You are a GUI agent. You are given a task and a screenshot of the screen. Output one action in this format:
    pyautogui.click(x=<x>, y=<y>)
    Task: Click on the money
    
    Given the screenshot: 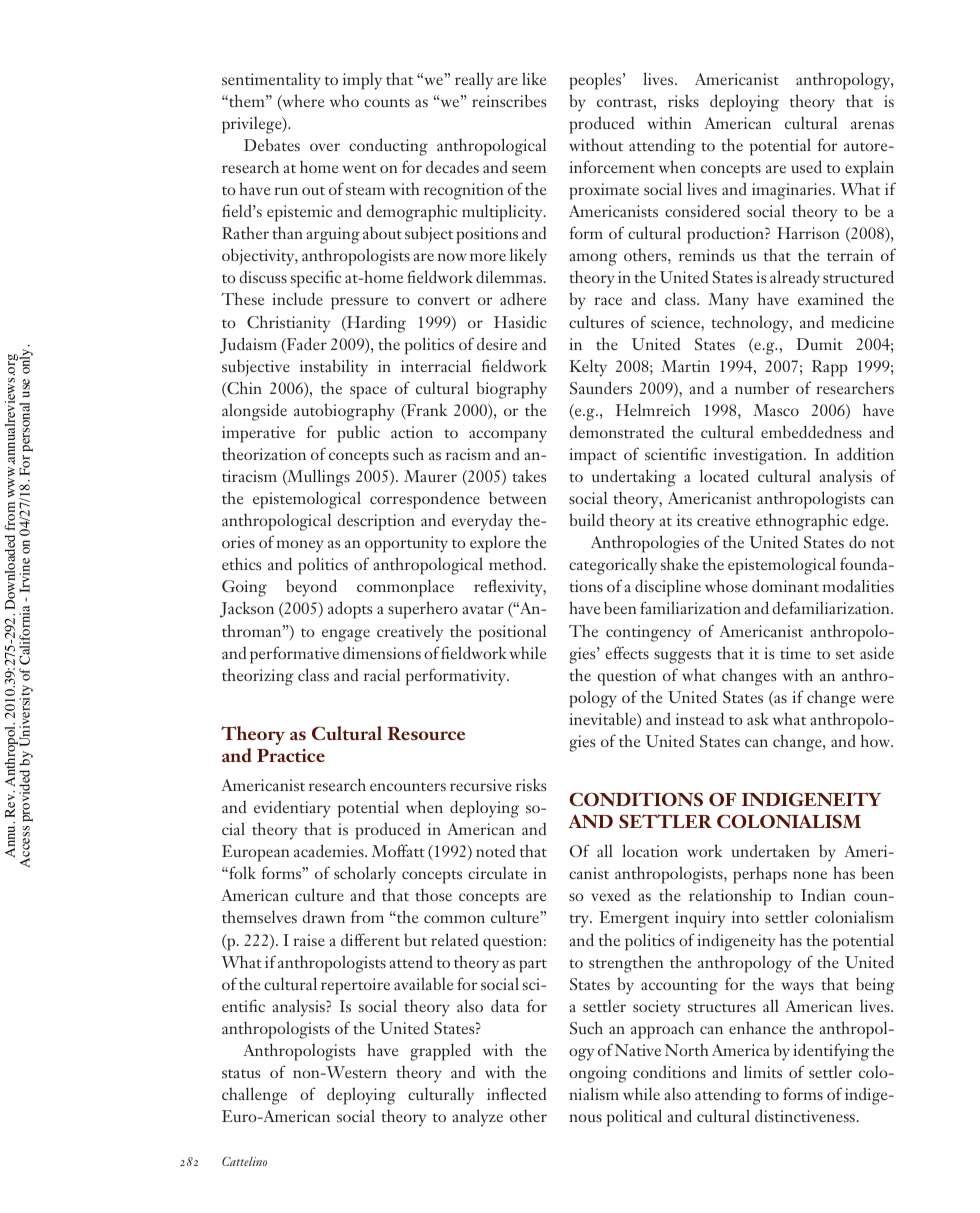 What is the action you would take?
    pyautogui.click(x=300, y=546)
